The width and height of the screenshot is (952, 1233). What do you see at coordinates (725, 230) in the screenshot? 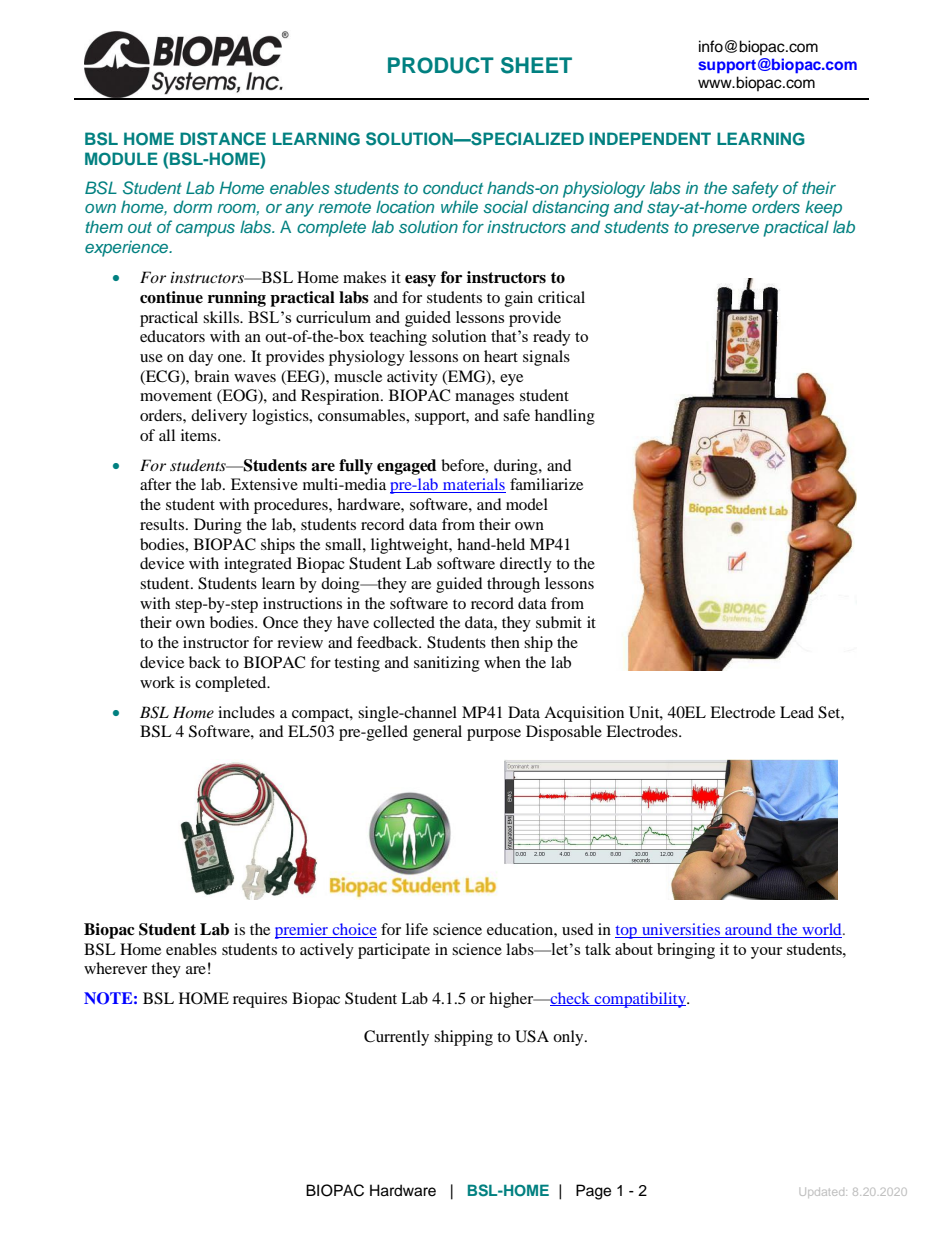
I see `preserve` at bounding box center [725, 230].
